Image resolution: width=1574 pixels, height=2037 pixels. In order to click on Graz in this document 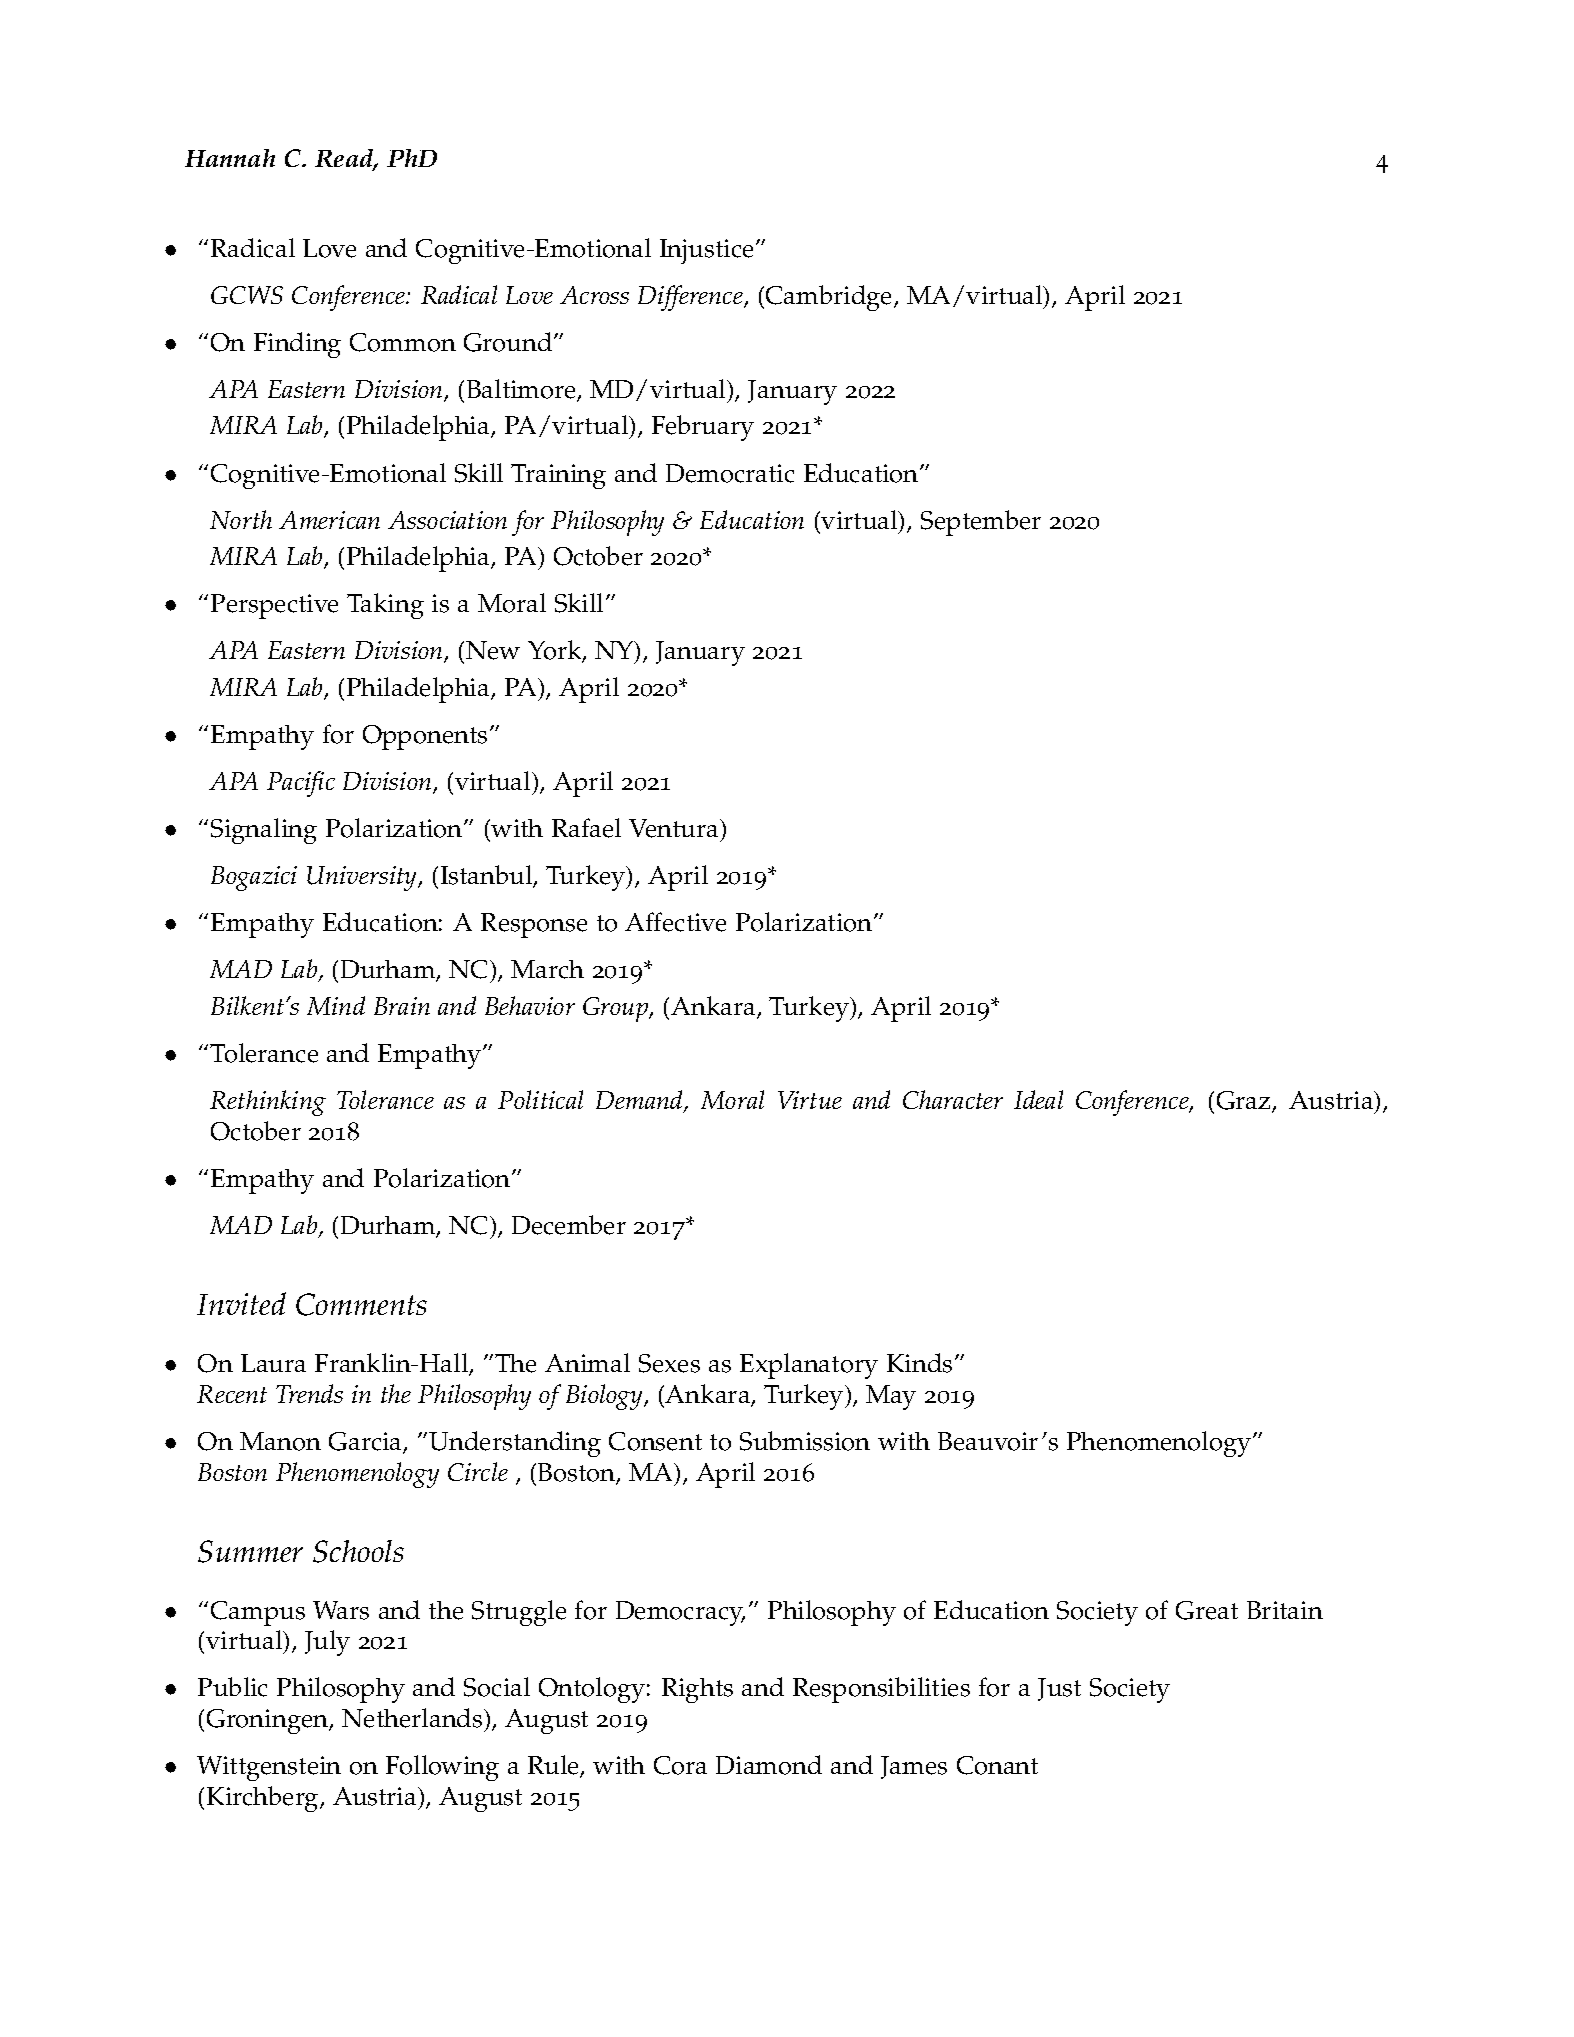, I will do `click(1245, 1102)`.
